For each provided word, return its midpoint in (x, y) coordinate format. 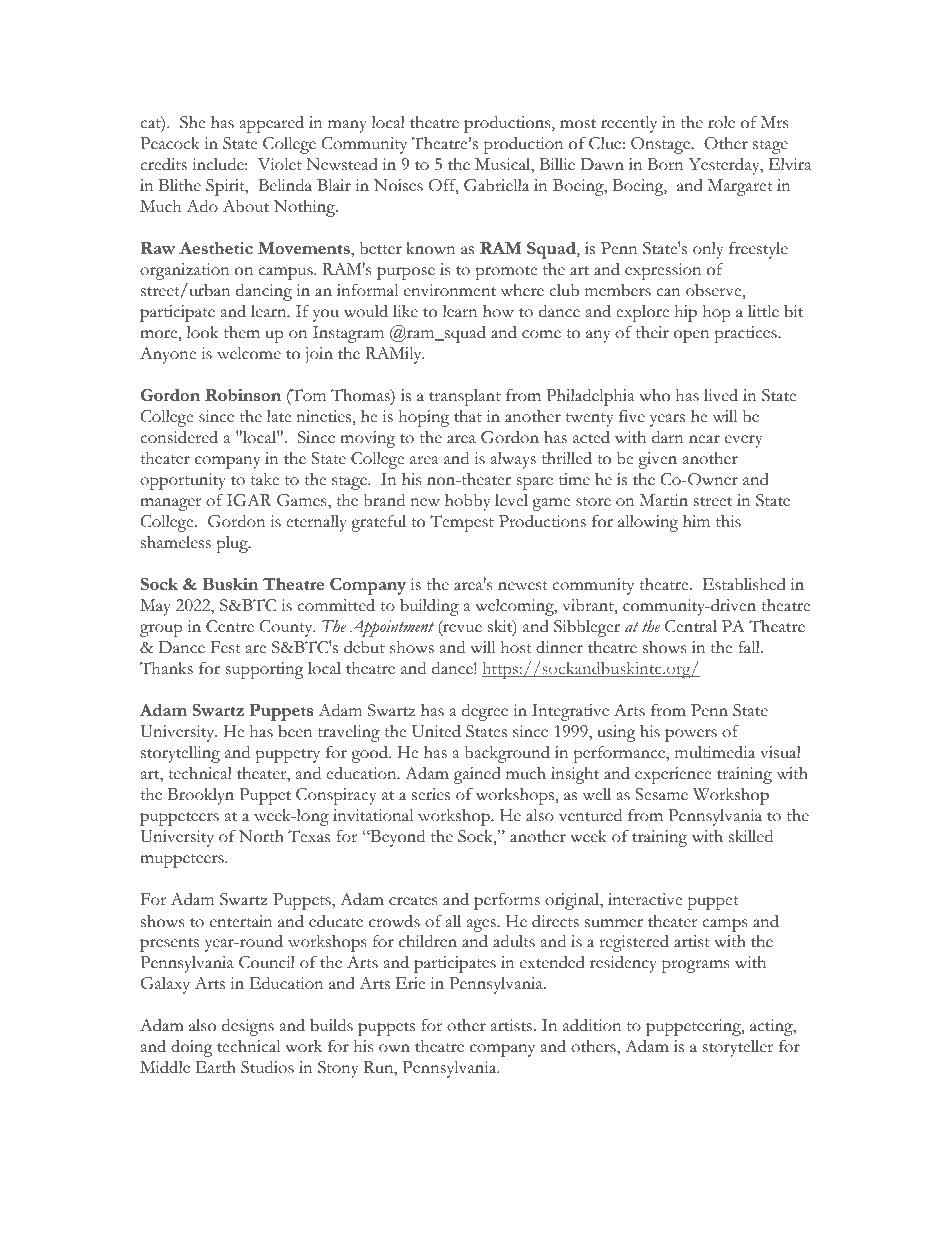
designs (248, 1027)
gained (477, 775)
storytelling (180, 754)
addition (592, 1025)
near (704, 439)
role (721, 122)
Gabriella (496, 185)
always (513, 460)
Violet (280, 164)
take (264, 479)
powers (691, 735)
